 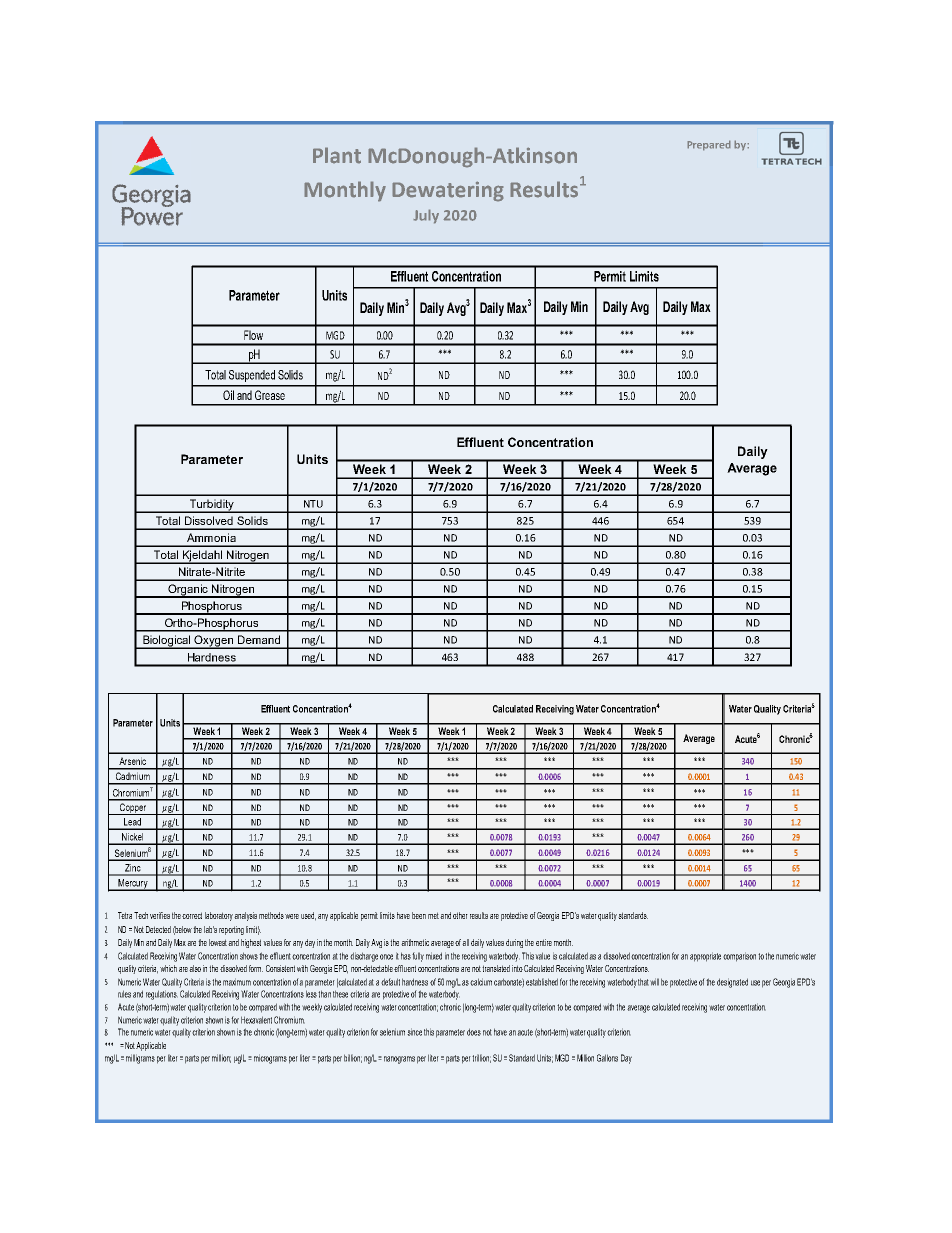 What do you see at coordinates (419, 915) in the image?
I see `been` at bounding box center [419, 915].
